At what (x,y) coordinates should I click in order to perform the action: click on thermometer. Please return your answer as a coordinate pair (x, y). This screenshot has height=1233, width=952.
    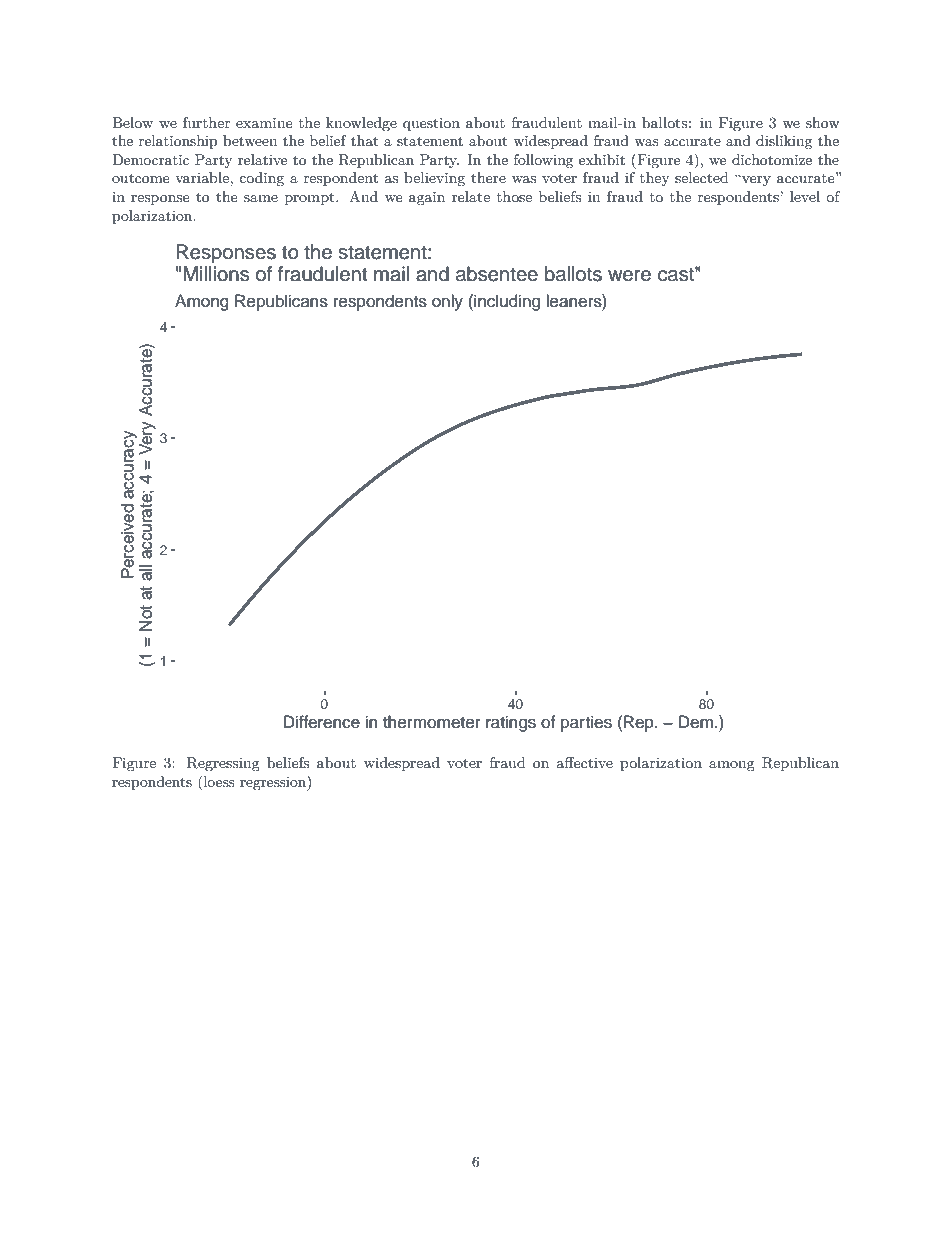
    Looking at the image, I should click on (432, 722).
